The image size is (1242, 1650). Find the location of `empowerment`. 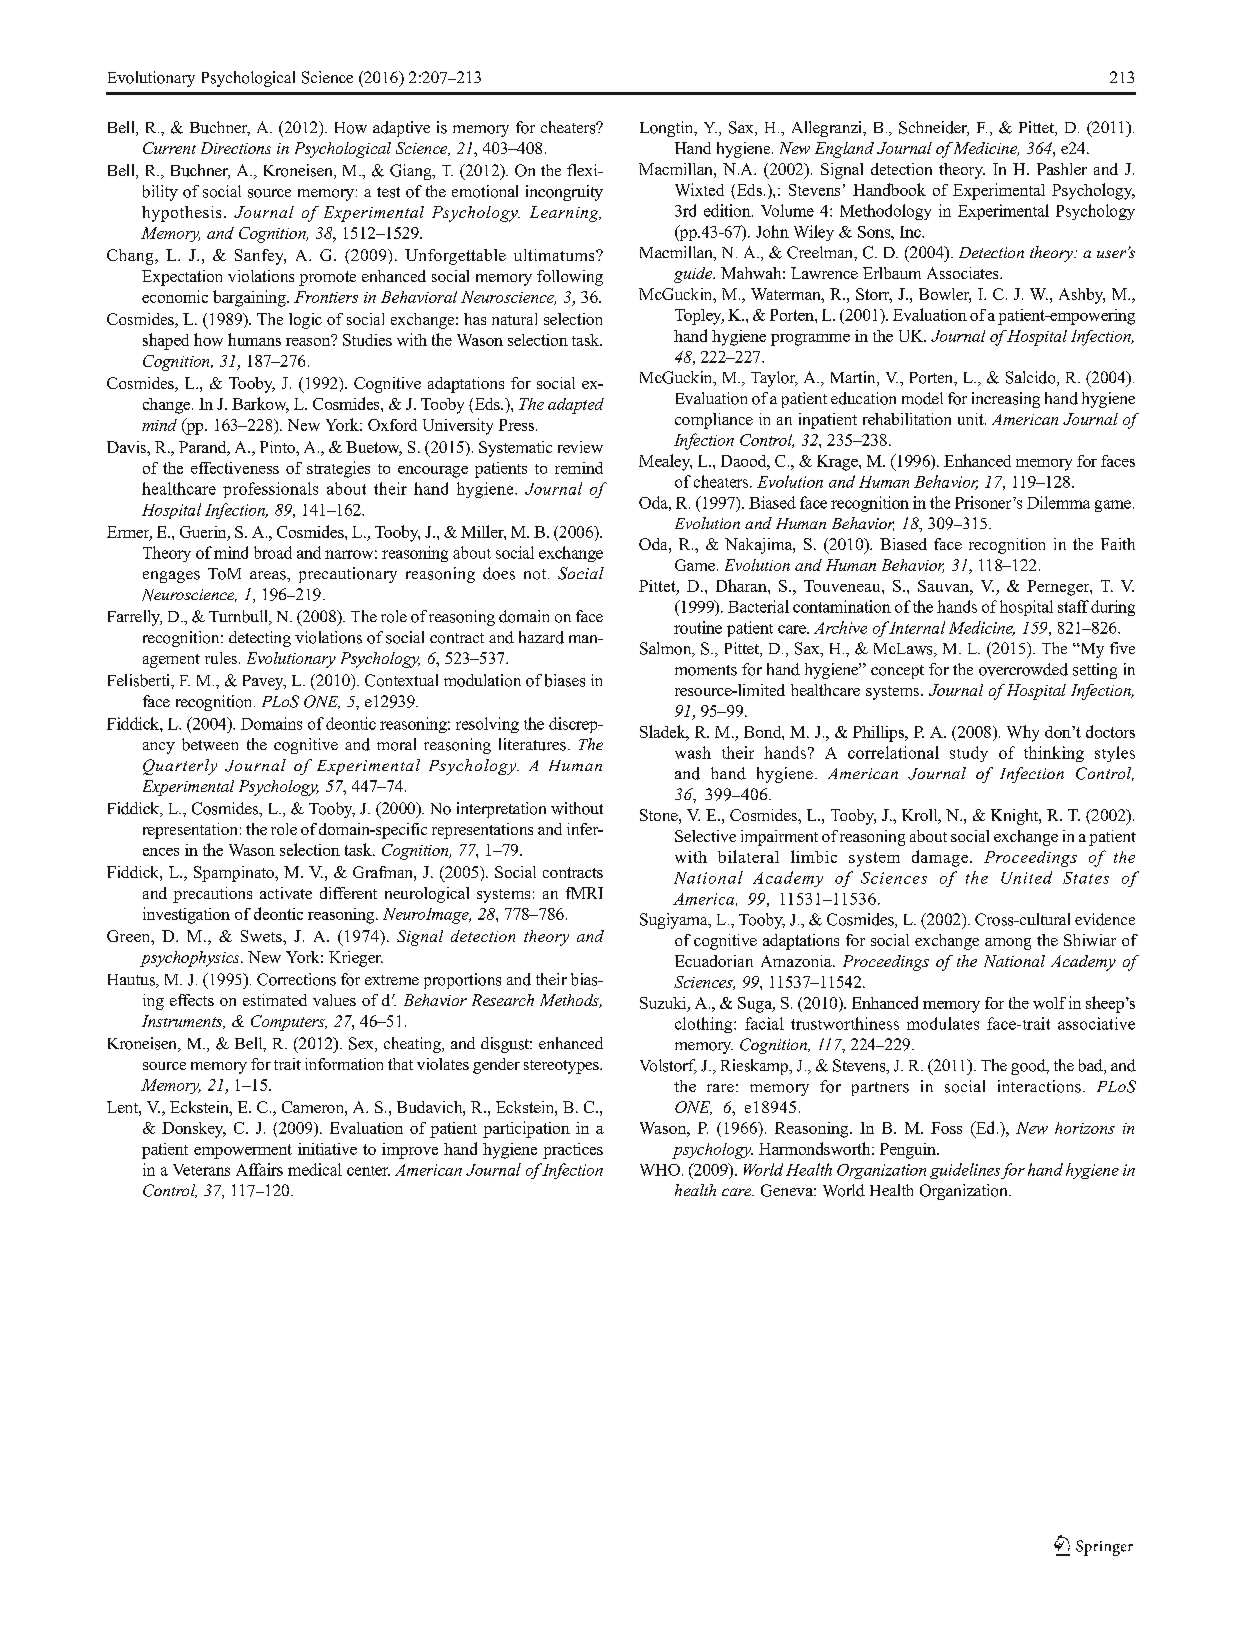

empowerment is located at coordinates (243, 1151).
